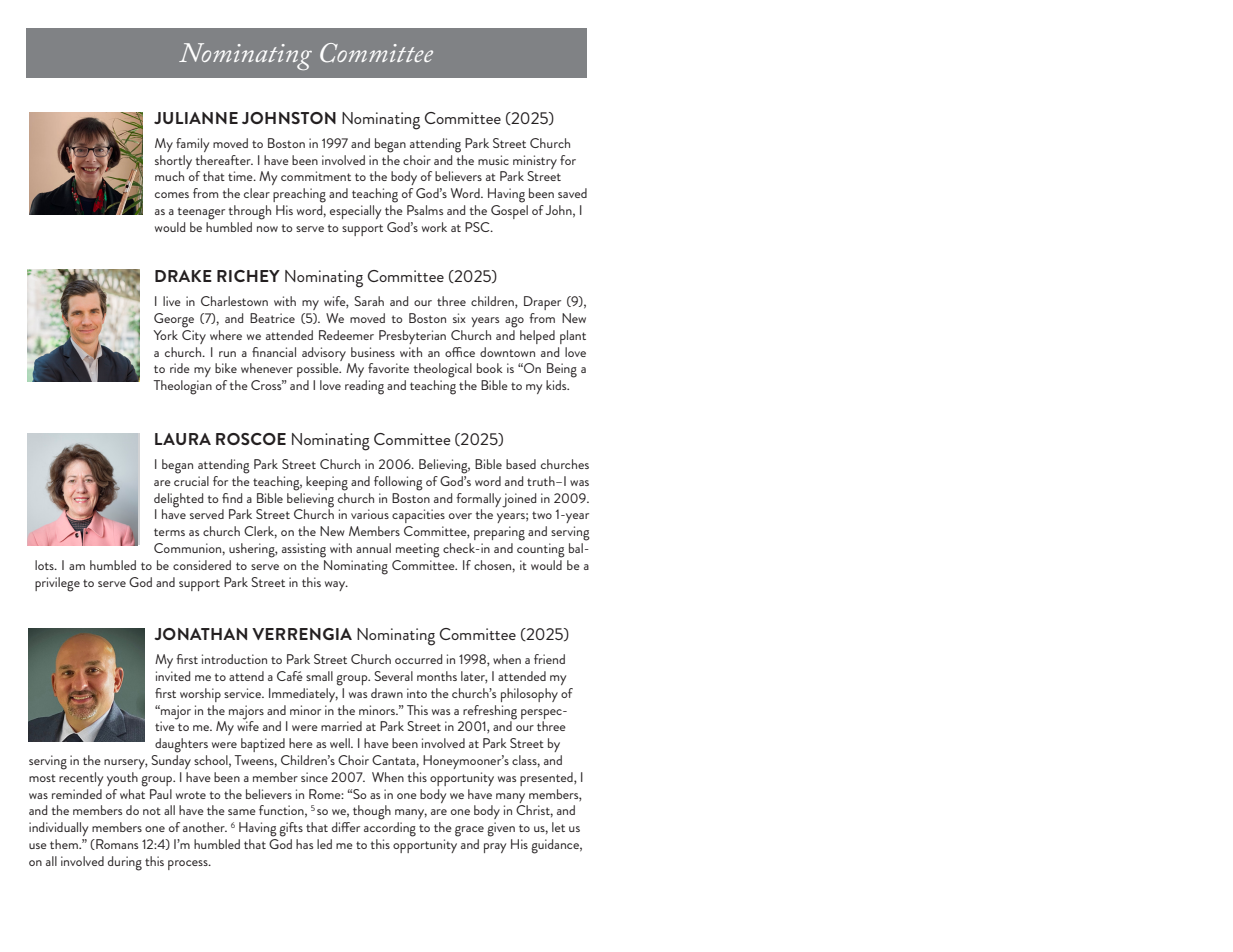 The image size is (1233, 952). I want to click on way, so click(336, 586).
